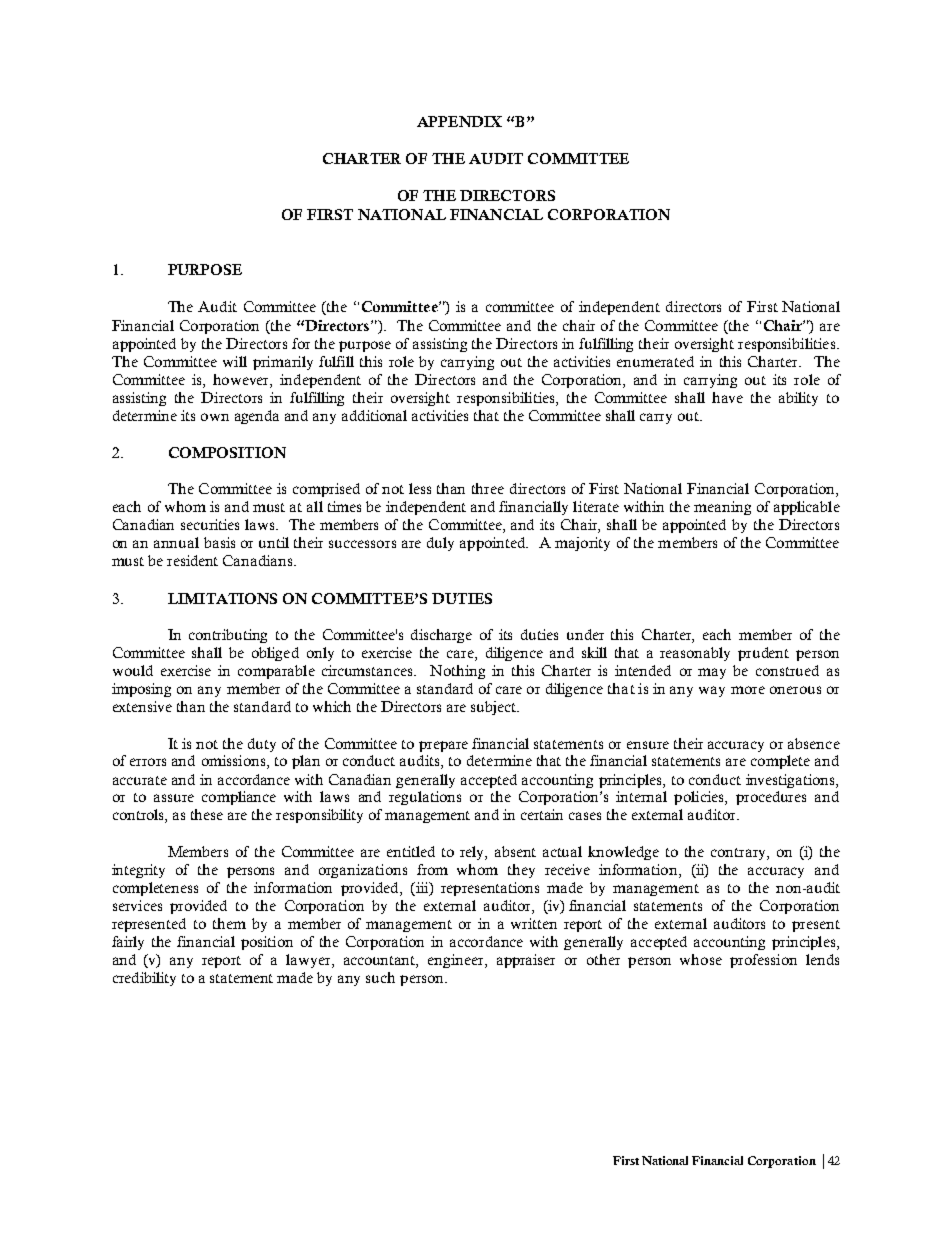 This image has height=1233, width=952. Describe the element at coordinates (229, 923) in the image. I see `them` at that location.
